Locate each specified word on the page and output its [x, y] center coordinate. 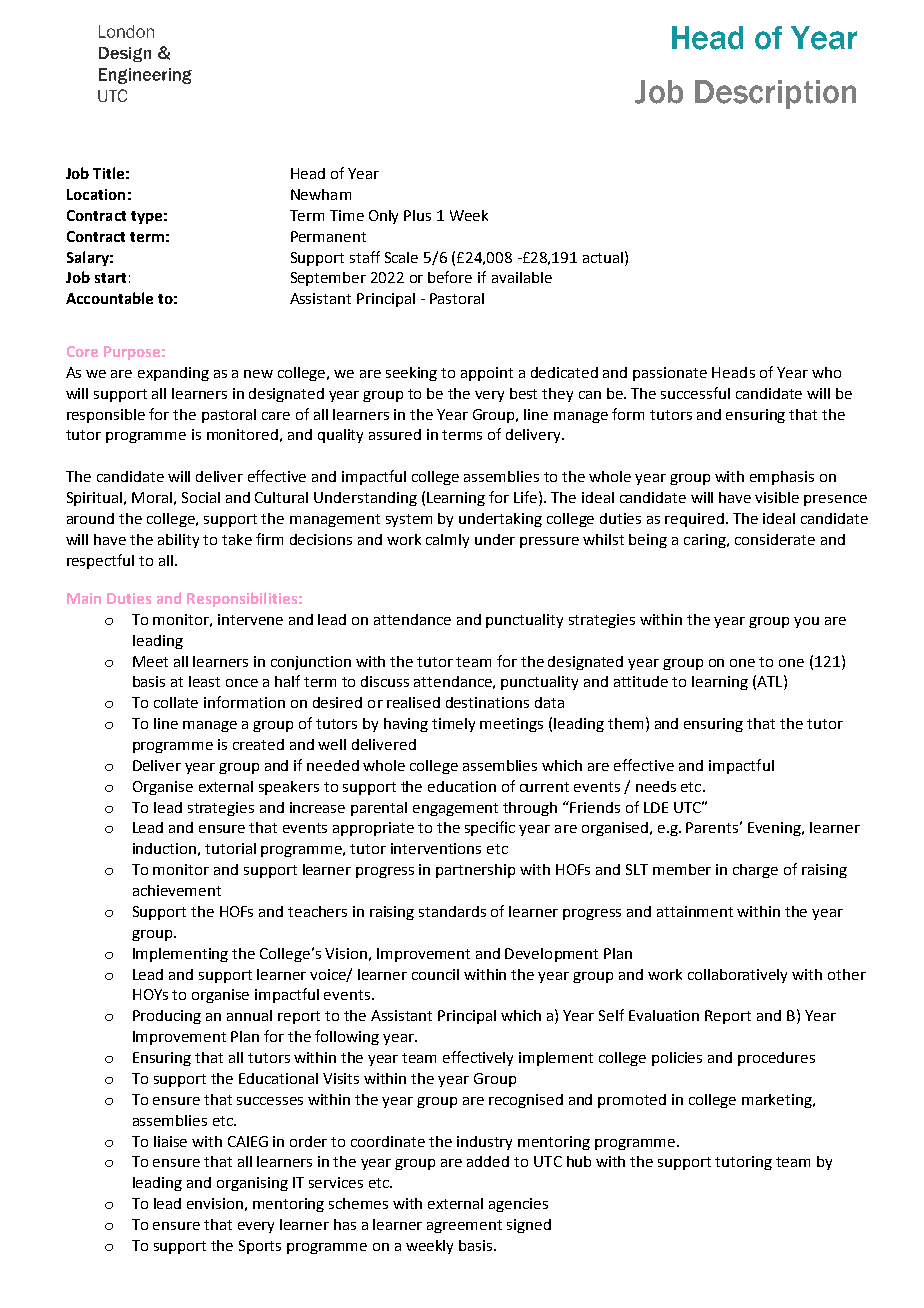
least [204, 681]
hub [579, 1161]
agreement [464, 1226]
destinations [487, 702]
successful [695, 393]
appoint [487, 374]
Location [96, 194]
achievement [177, 890]
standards [452, 911]
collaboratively [737, 976]
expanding [173, 374]
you [806, 622]
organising [252, 1184]
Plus [417, 215]
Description [775, 94]
